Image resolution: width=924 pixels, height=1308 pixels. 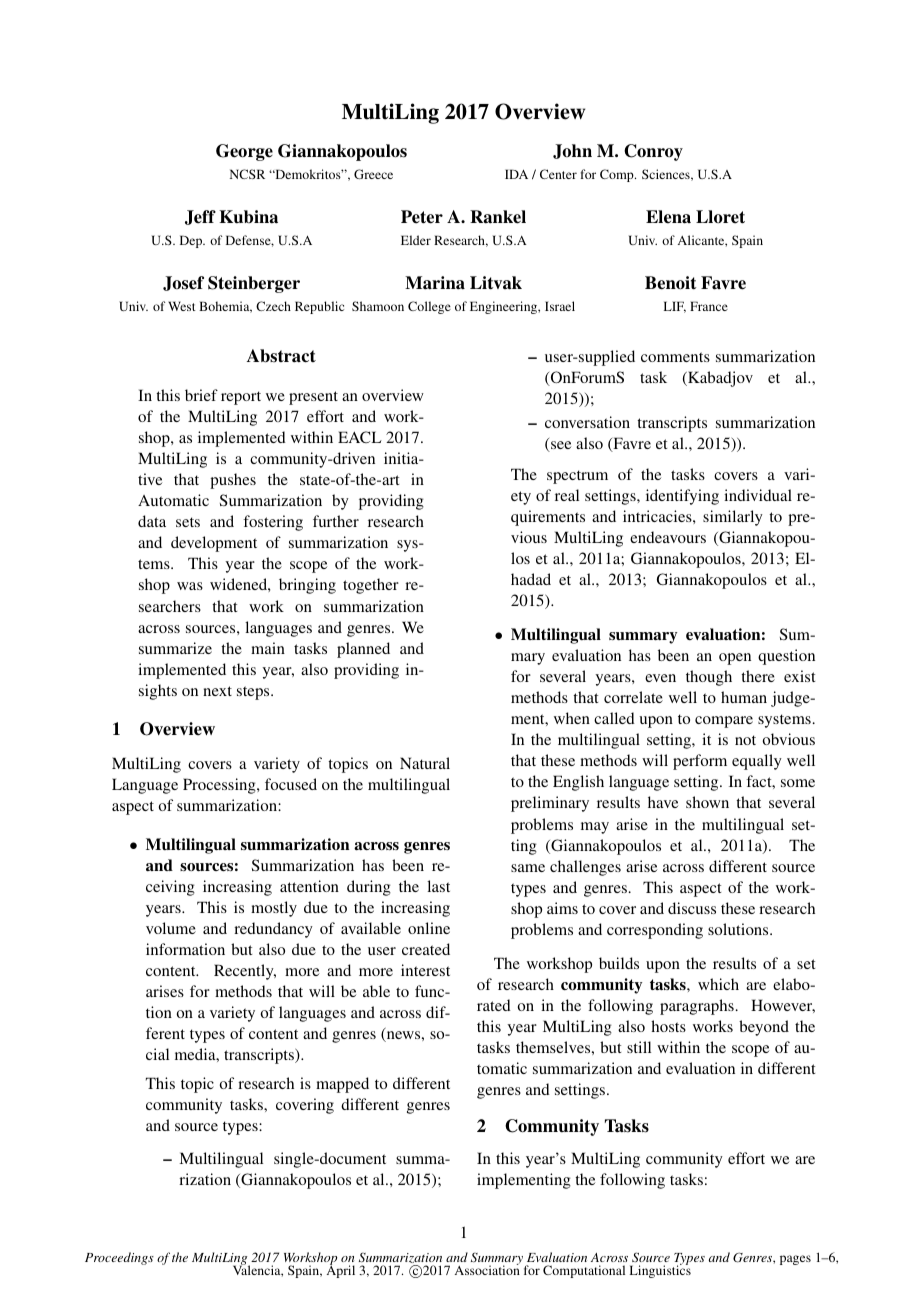 I want to click on Elena, so click(x=668, y=217).
